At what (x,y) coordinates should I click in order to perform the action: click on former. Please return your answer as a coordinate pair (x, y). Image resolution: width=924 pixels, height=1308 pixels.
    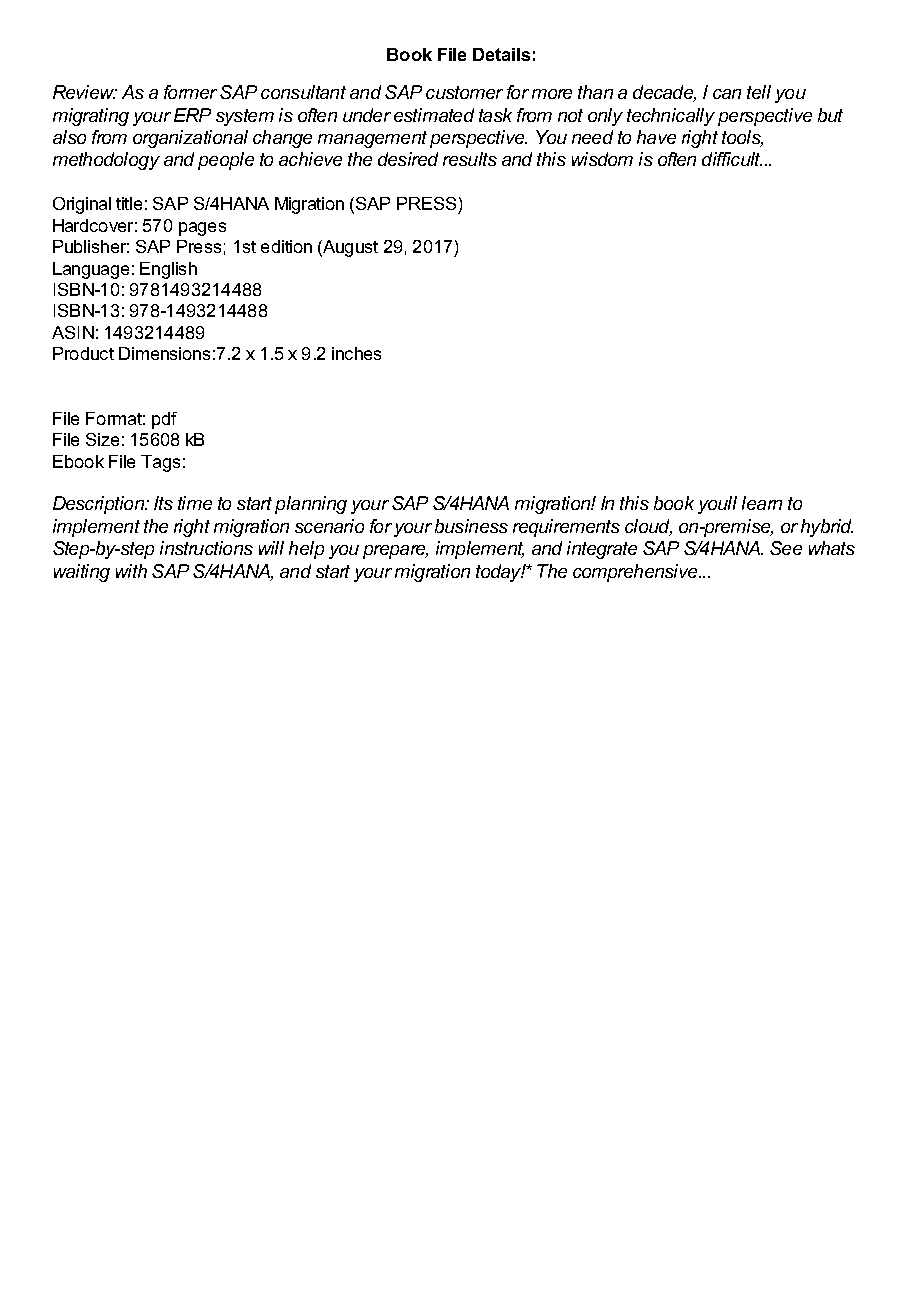
    Looking at the image, I should click on (190, 92).
